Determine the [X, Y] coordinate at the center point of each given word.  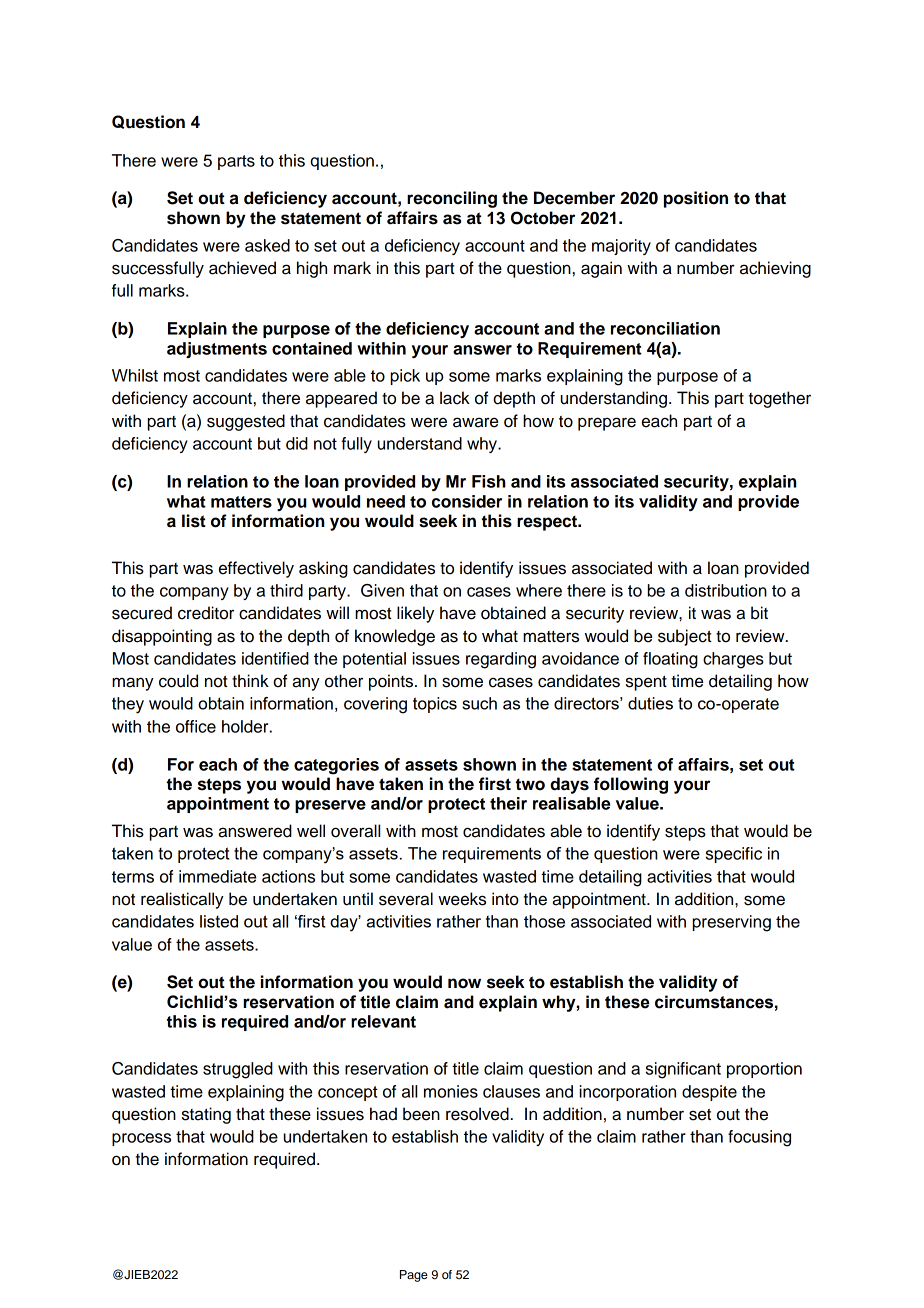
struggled [238, 1070]
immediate [217, 876]
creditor [206, 613]
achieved [242, 268]
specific [734, 855]
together [779, 399]
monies [451, 1091]
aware [475, 422]
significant [683, 1070]
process [141, 1139]
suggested [246, 422]
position [696, 199]
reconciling [452, 199]
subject [684, 637]
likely [415, 614]
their [508, 803]
